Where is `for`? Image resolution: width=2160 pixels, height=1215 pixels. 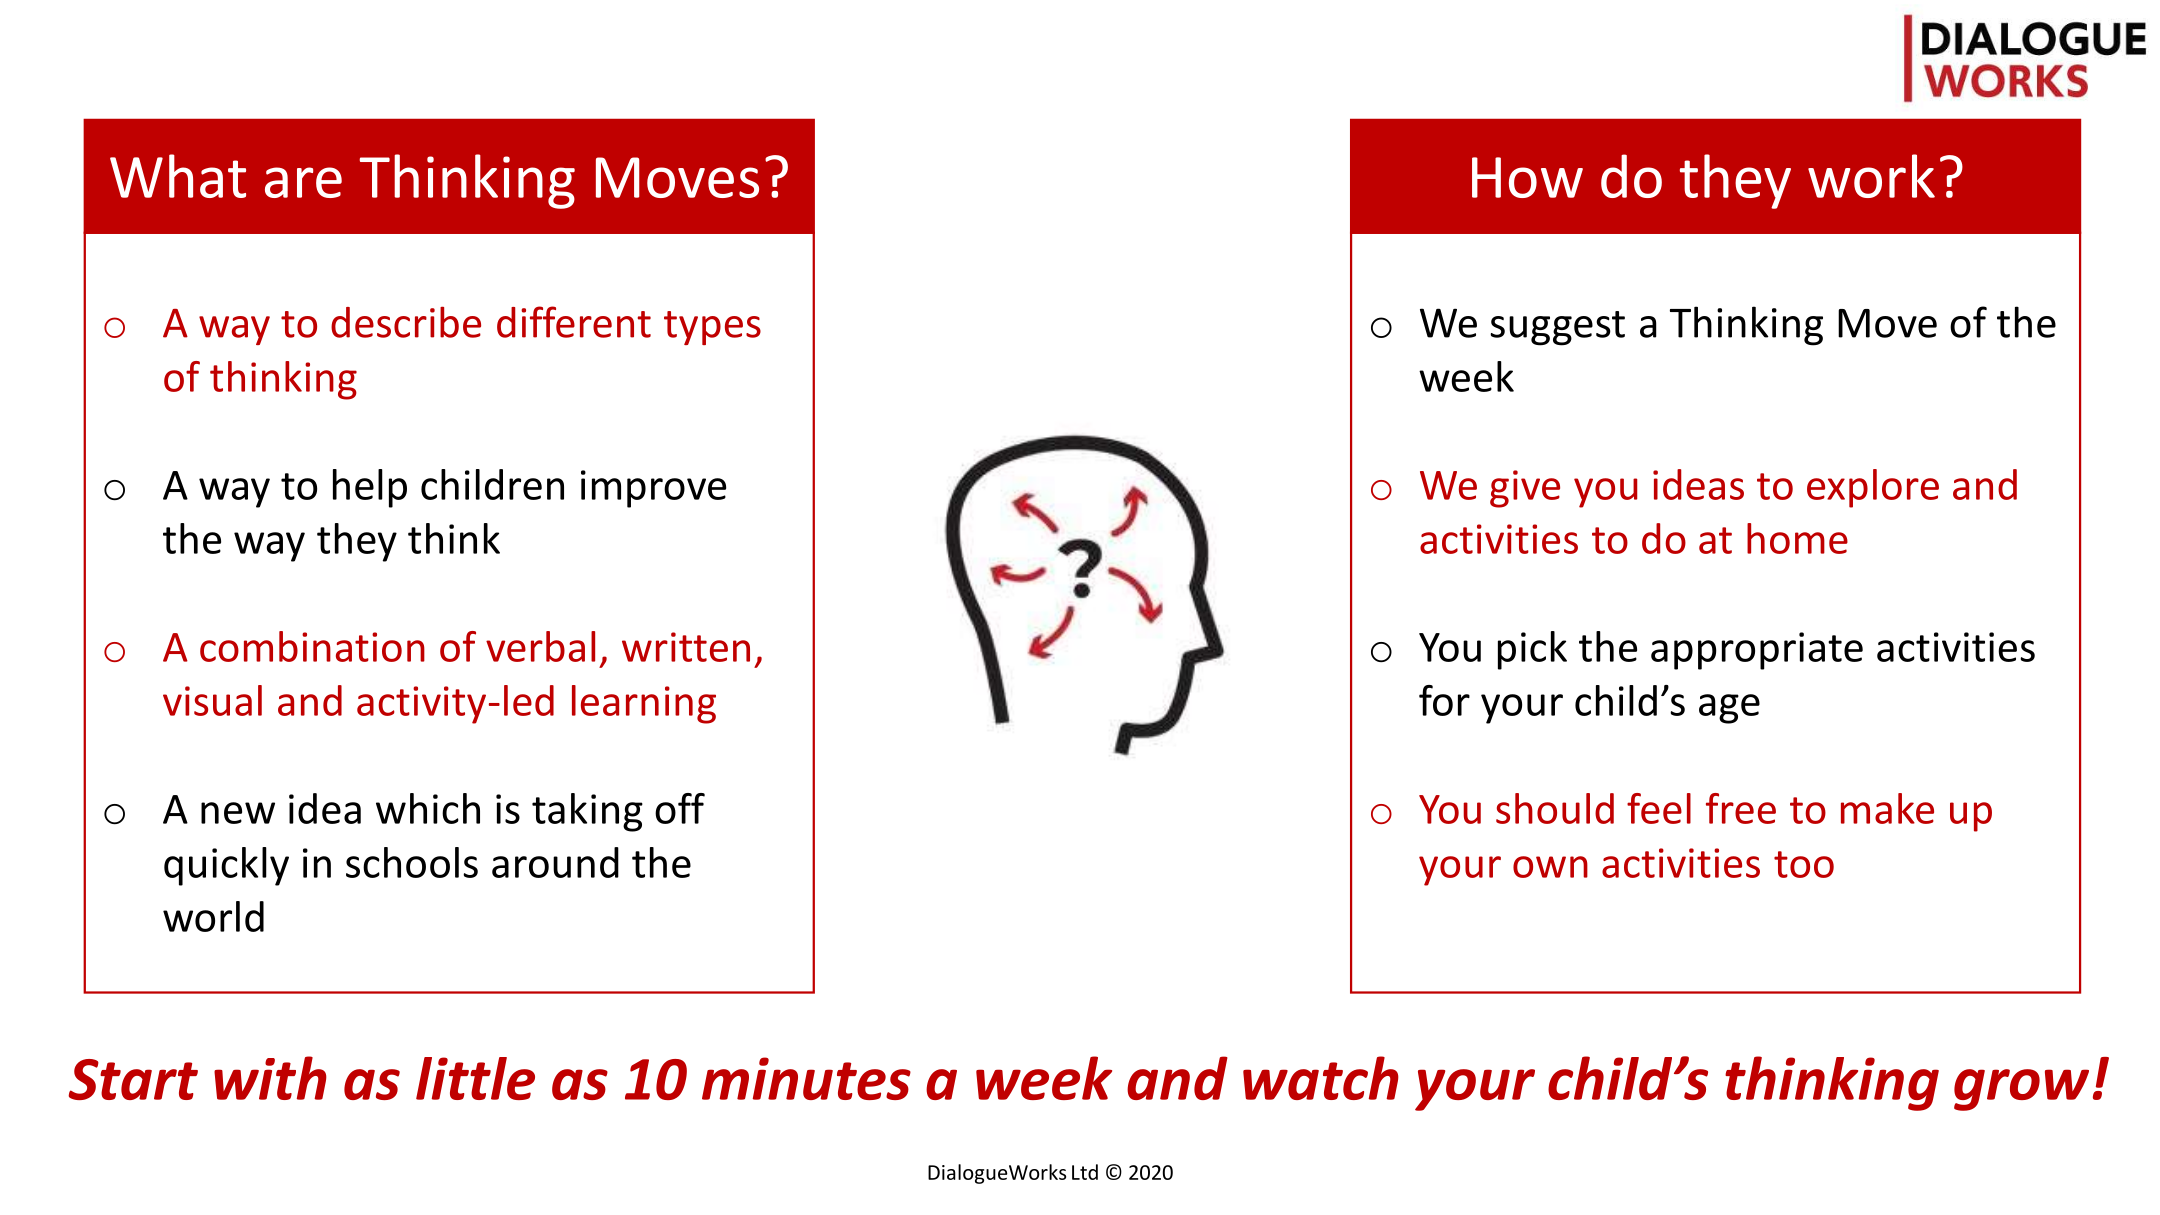
for is located at coordinates (1444, 700).
